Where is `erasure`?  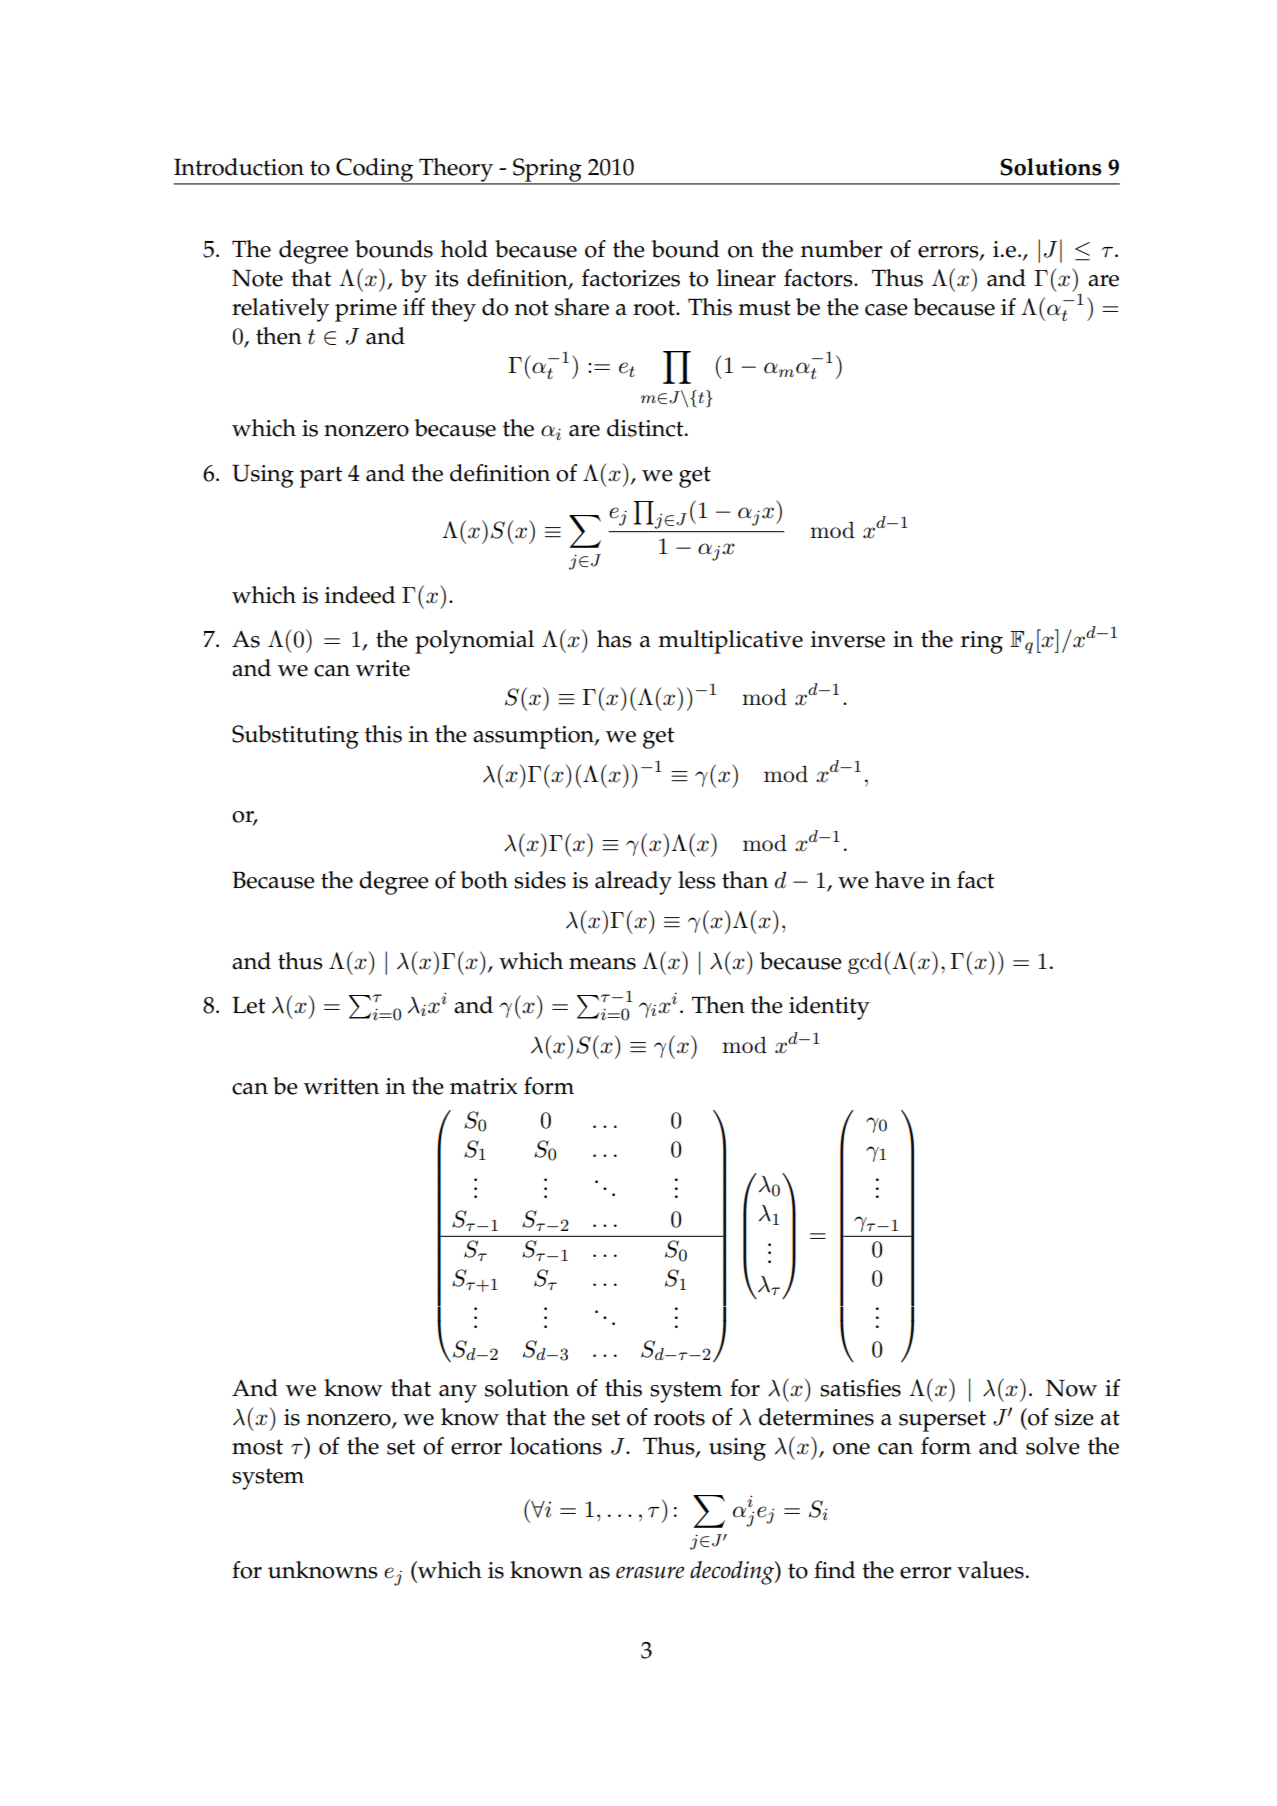
erasure is located at coordinates (650, 1572).
